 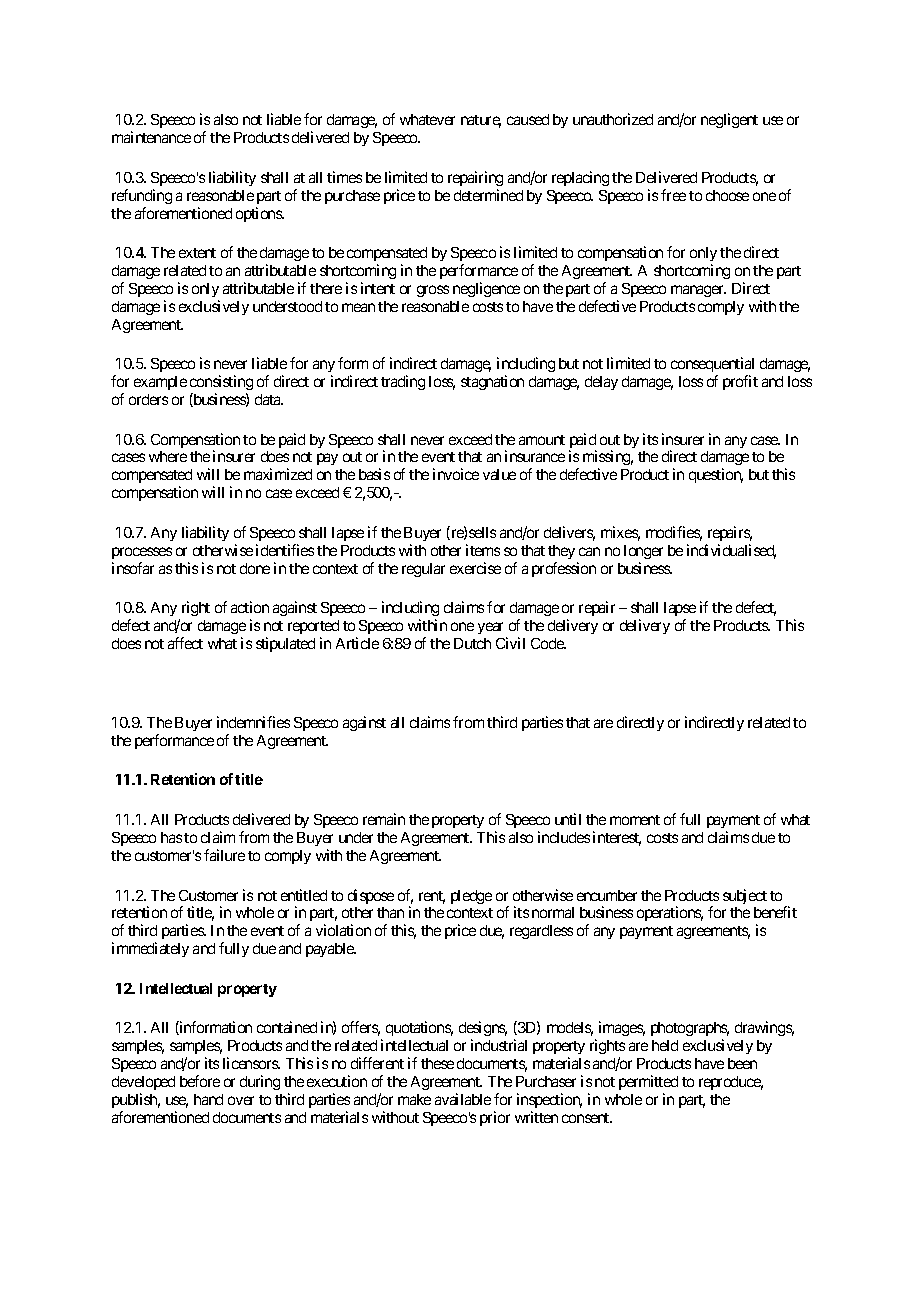 What do you see at coordinates (463, 1099) in the screenshot?
I see `available` at bounding box center [463, 1099].
